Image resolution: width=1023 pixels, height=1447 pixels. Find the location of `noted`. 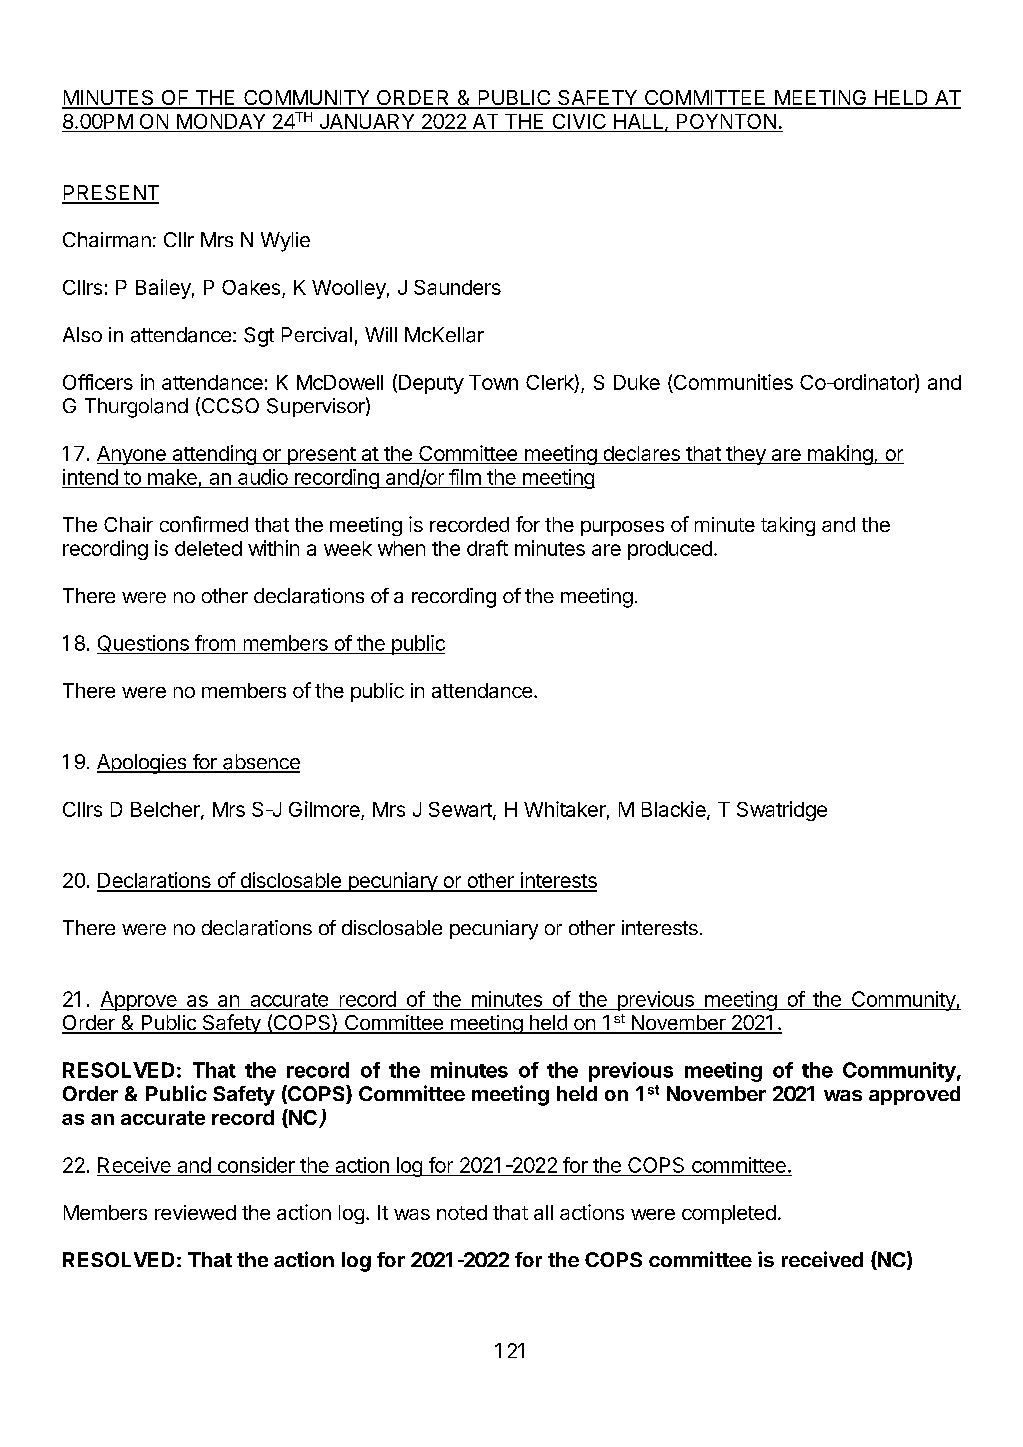

noted is located at coordinates (462, 1212).
